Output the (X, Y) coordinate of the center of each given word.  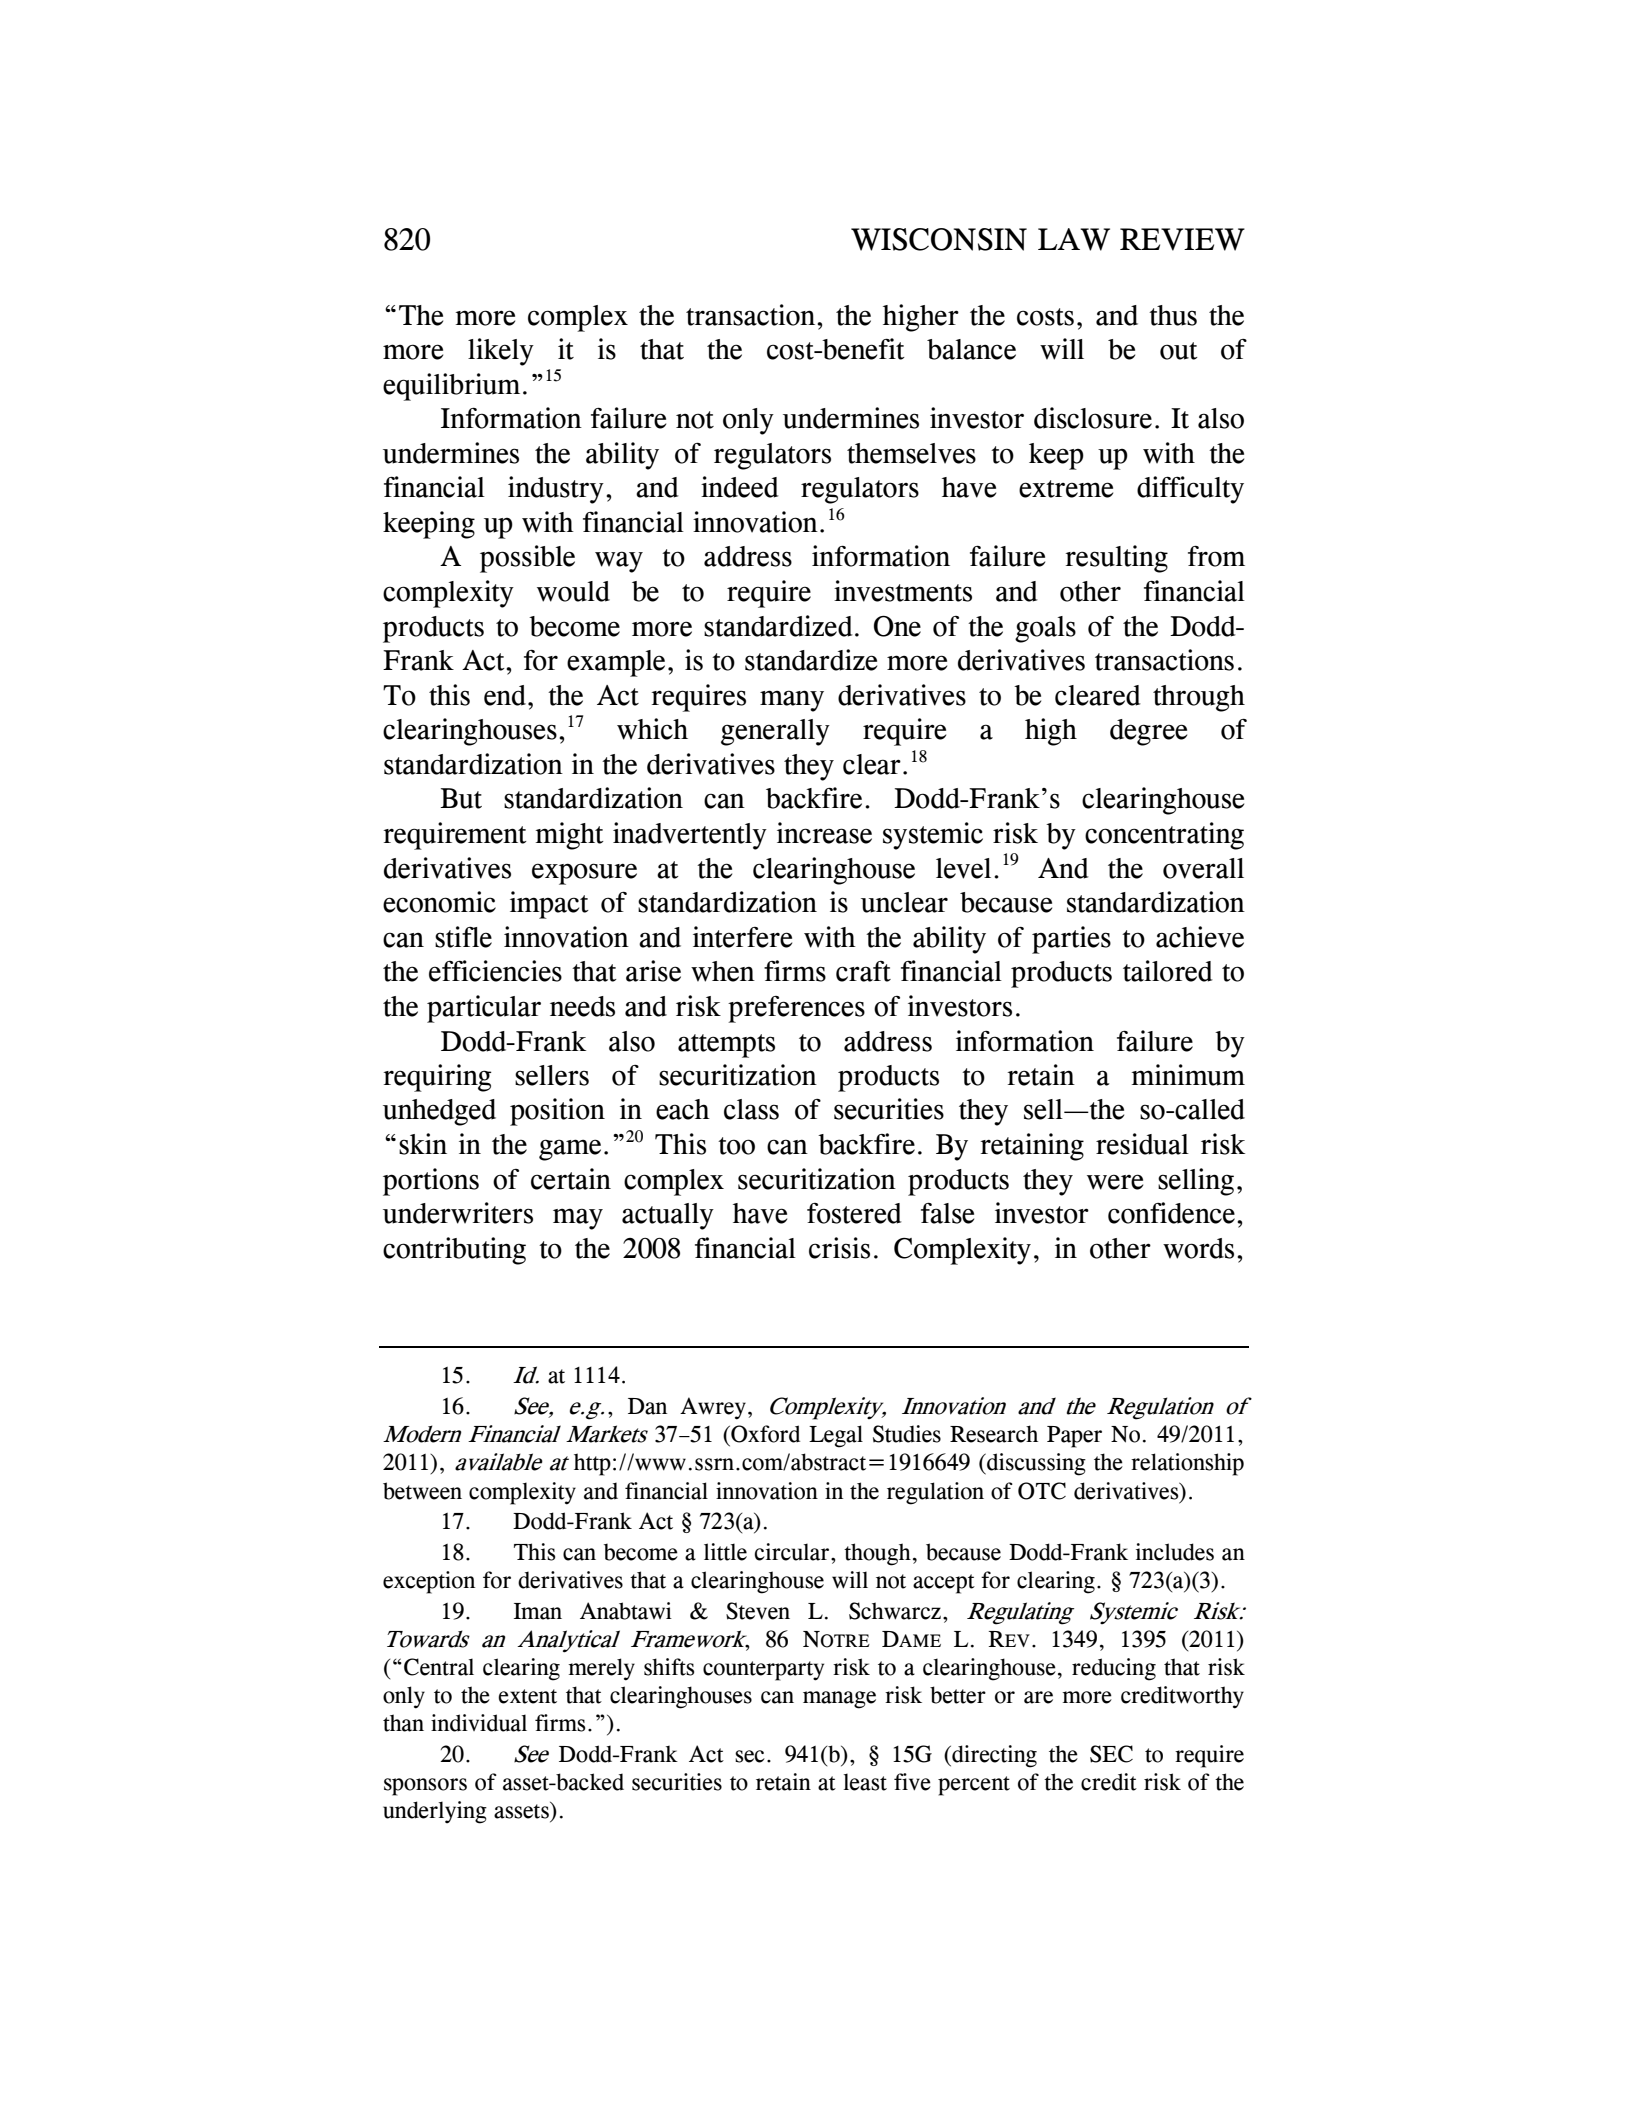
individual (479, 1723)
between (422, 1491)
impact (549, 905)
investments (903, 591)
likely (501, 352)
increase (824, 833)
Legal (836, 1436)
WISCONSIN (939, 239)
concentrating (1164, 836)
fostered (854, 1213)
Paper (1074, 1437)
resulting (1116, 559)
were (1115, 1182)
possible (527, 559)
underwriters (458, 1213)
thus (1173, 315)
